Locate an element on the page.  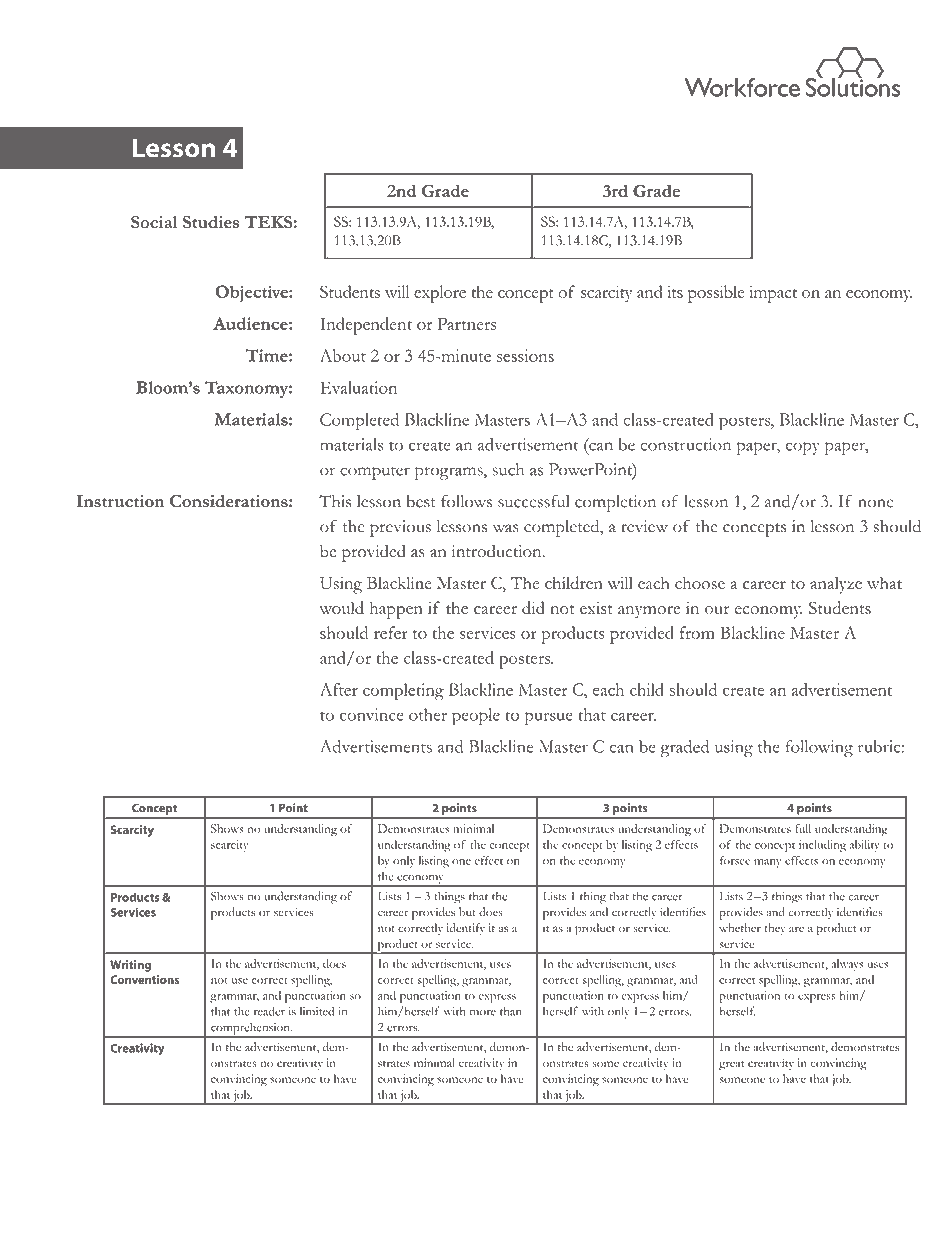
reader is located at coordinates (269, 1011).
